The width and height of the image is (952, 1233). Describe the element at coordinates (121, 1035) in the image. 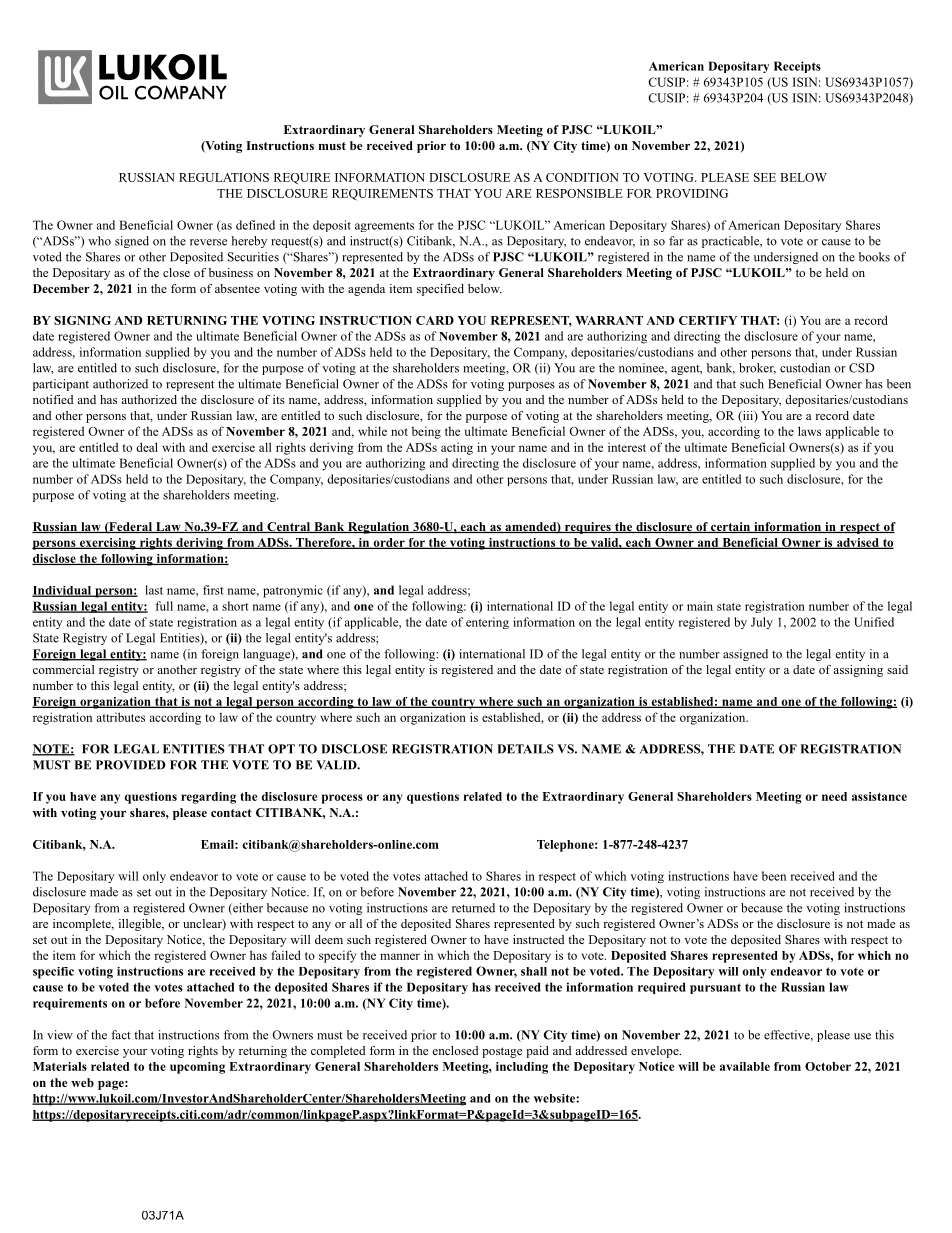

I see `fact` at that location.
